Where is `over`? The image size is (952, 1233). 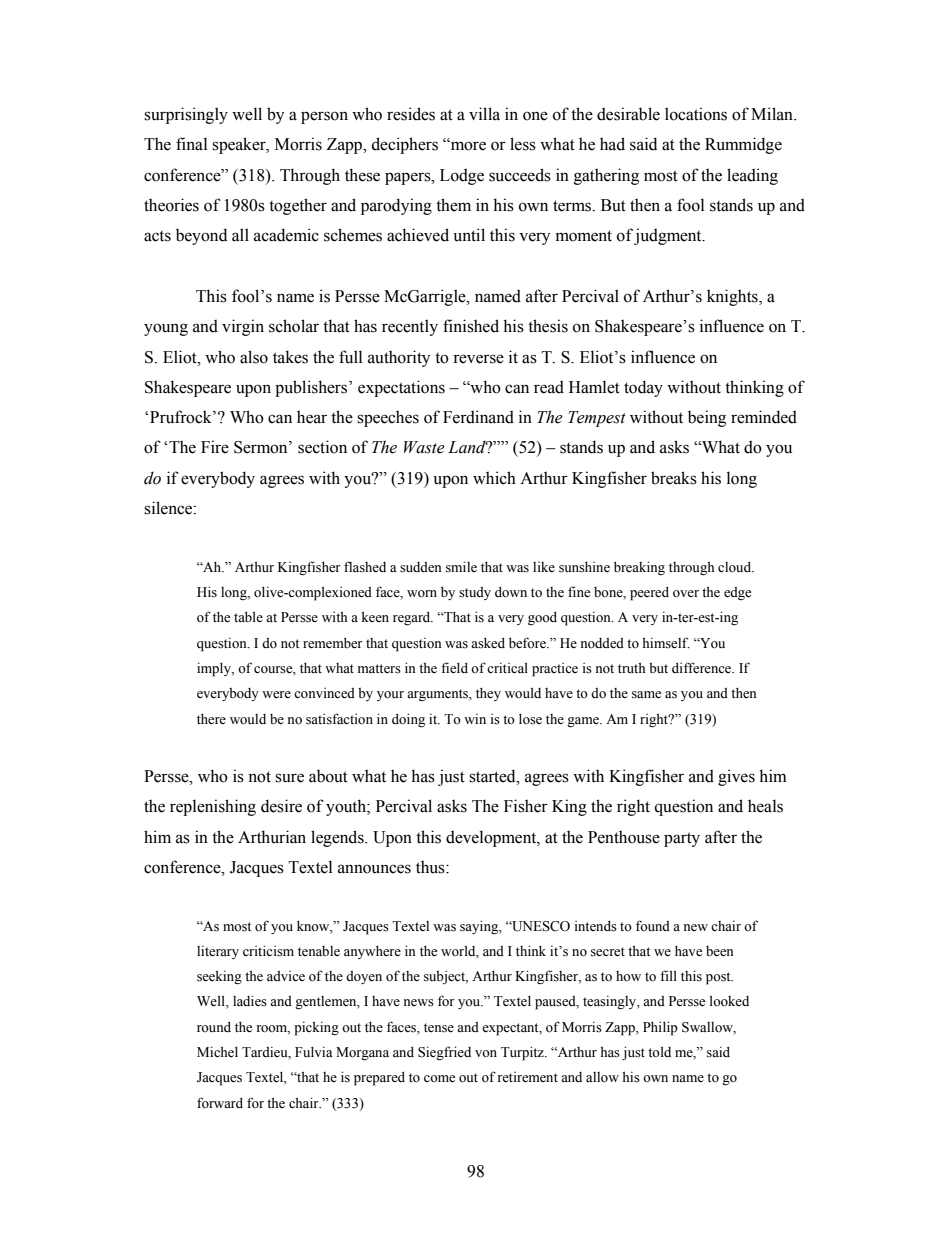
over is located at coordinates (686, 594).
